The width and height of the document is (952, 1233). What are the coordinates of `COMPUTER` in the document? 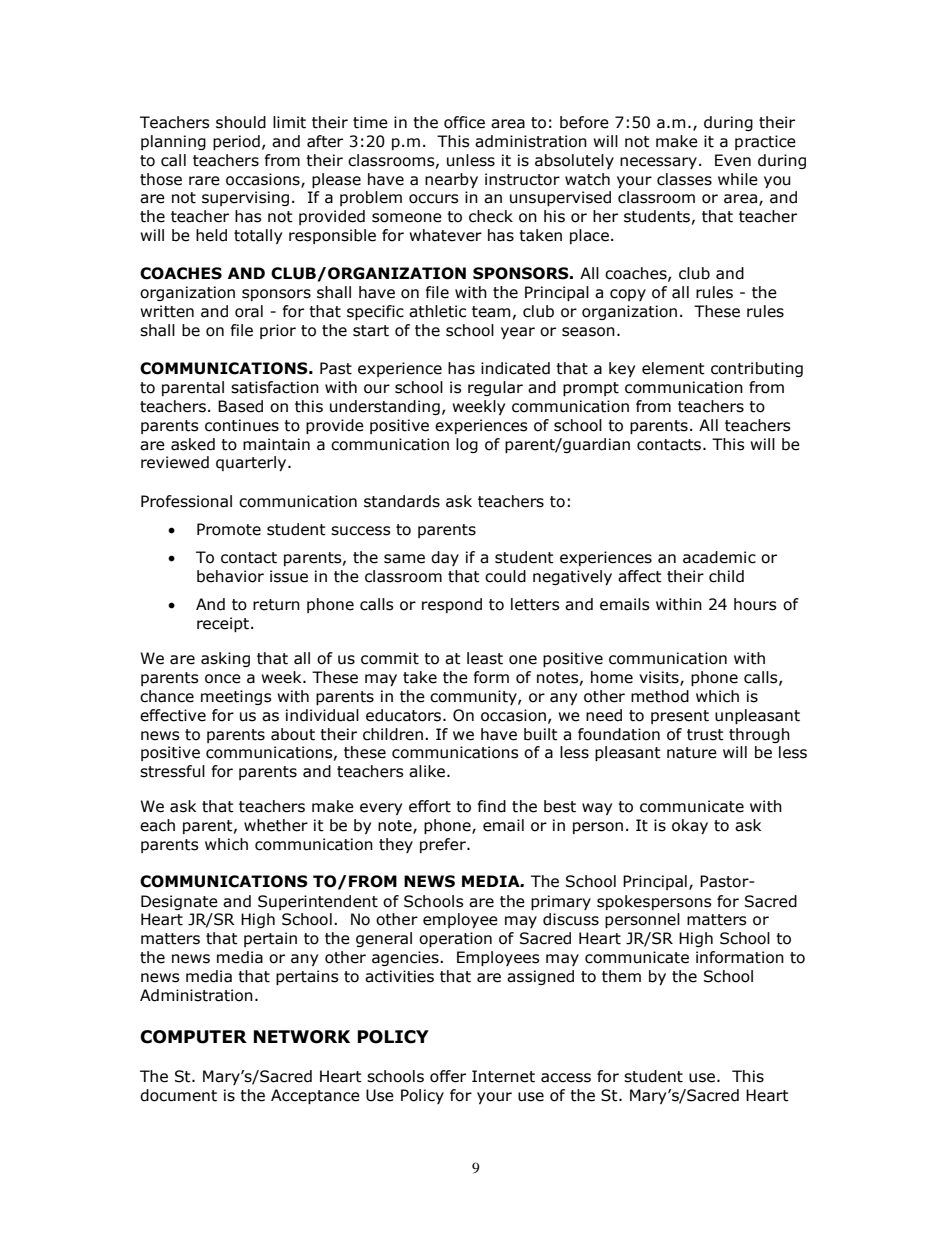 It's located at (193, 1037).
